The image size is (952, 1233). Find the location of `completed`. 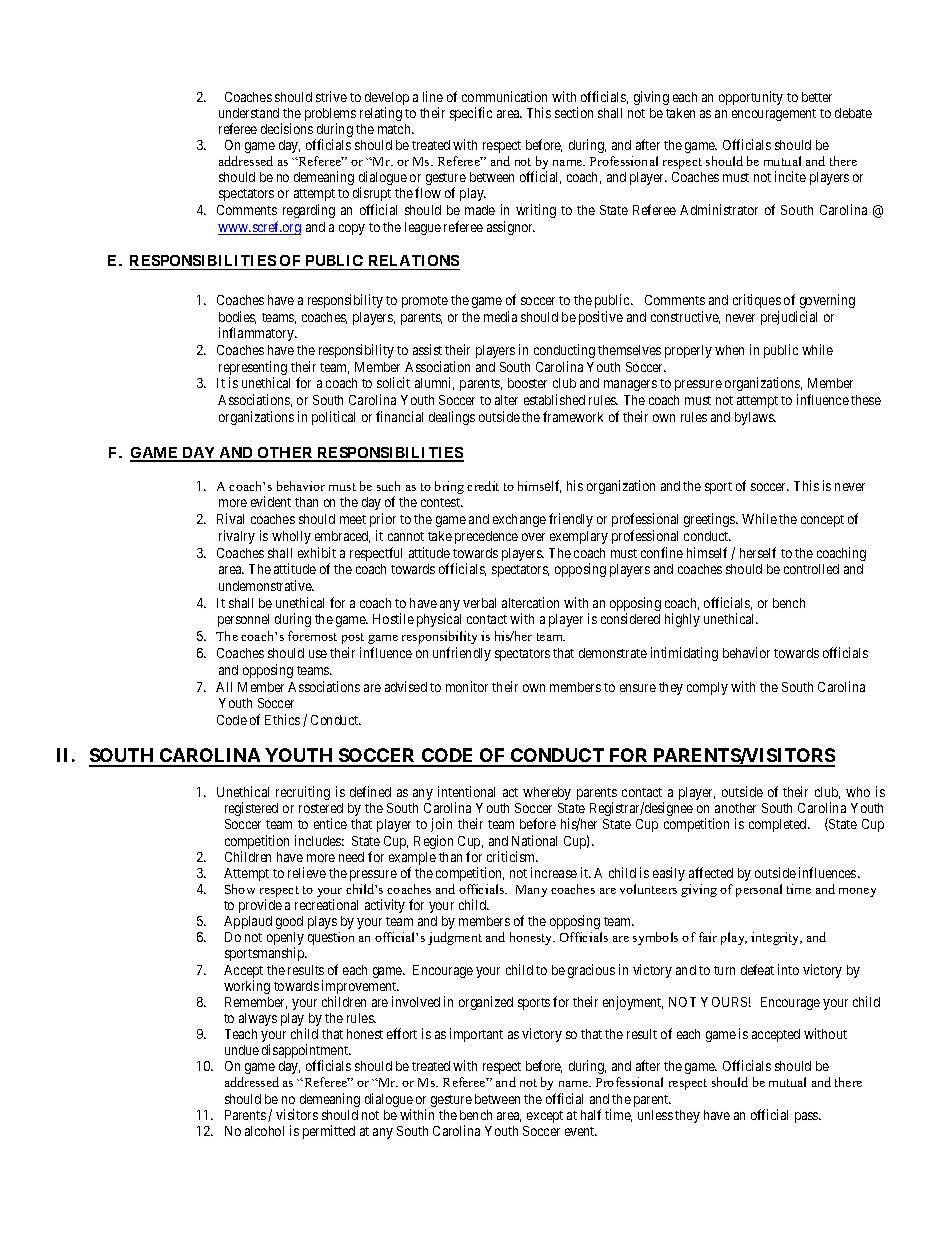

completed is located at coordinates (779, 825).
